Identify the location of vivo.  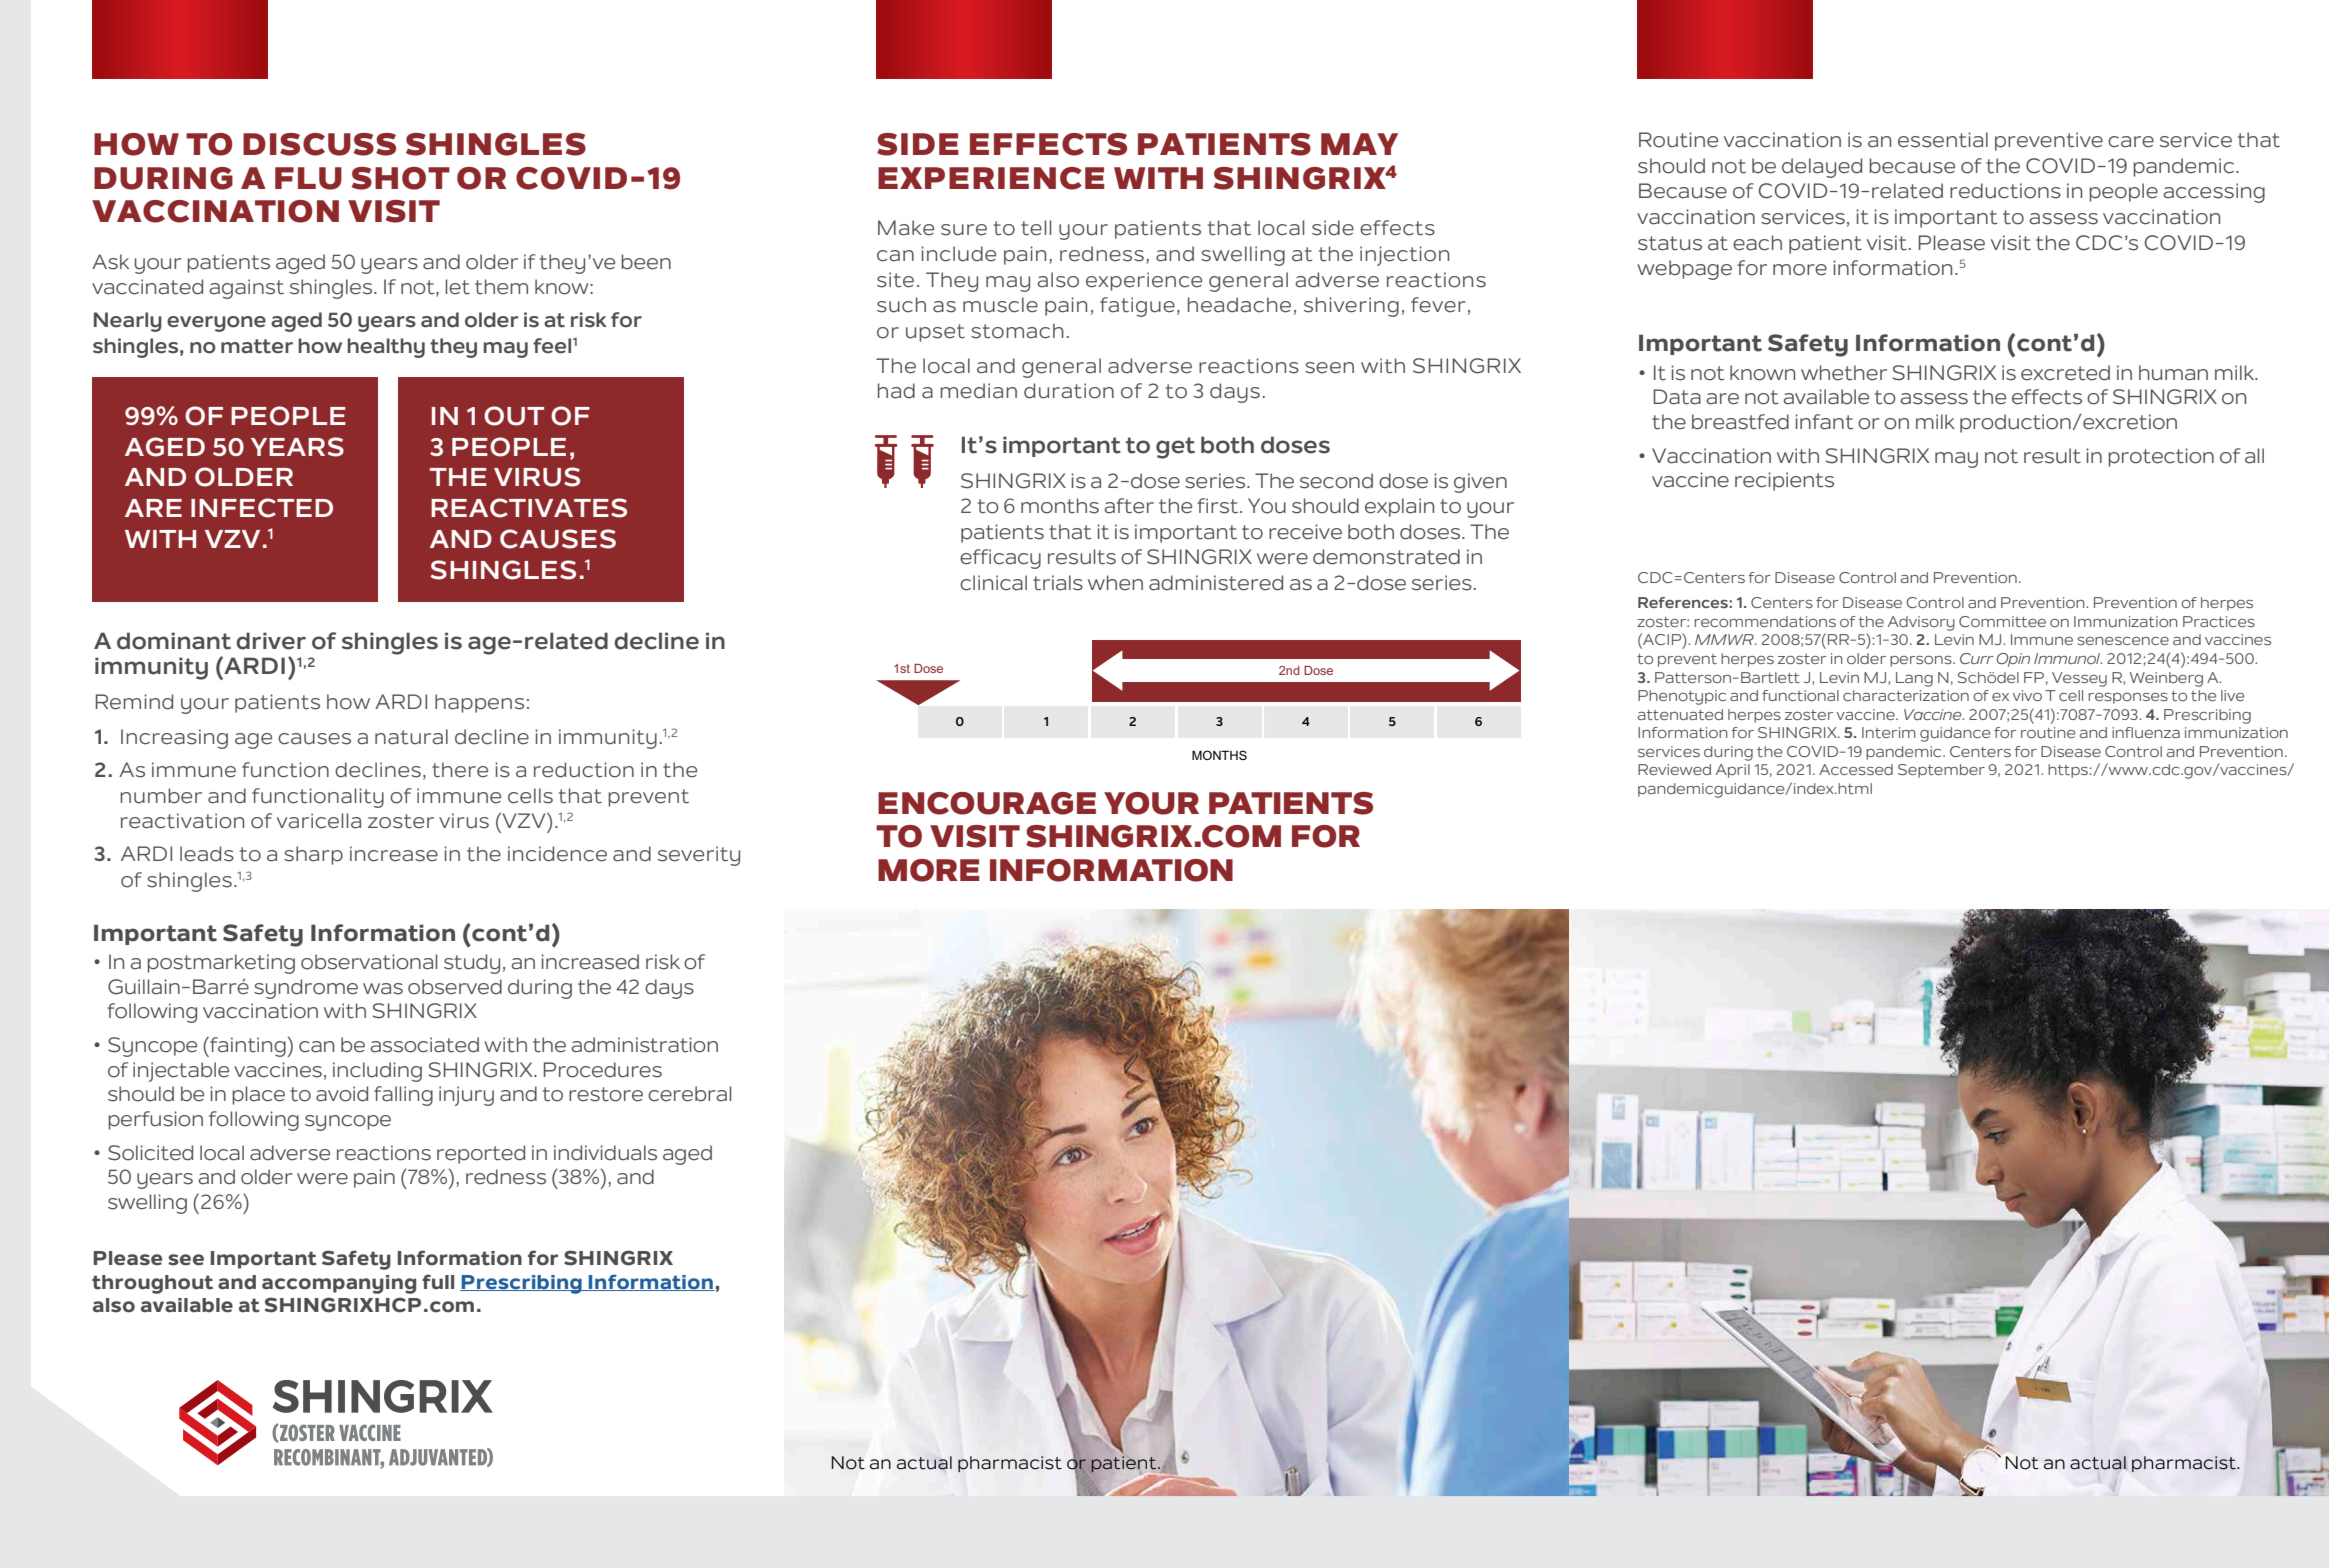
(2027, 695).
